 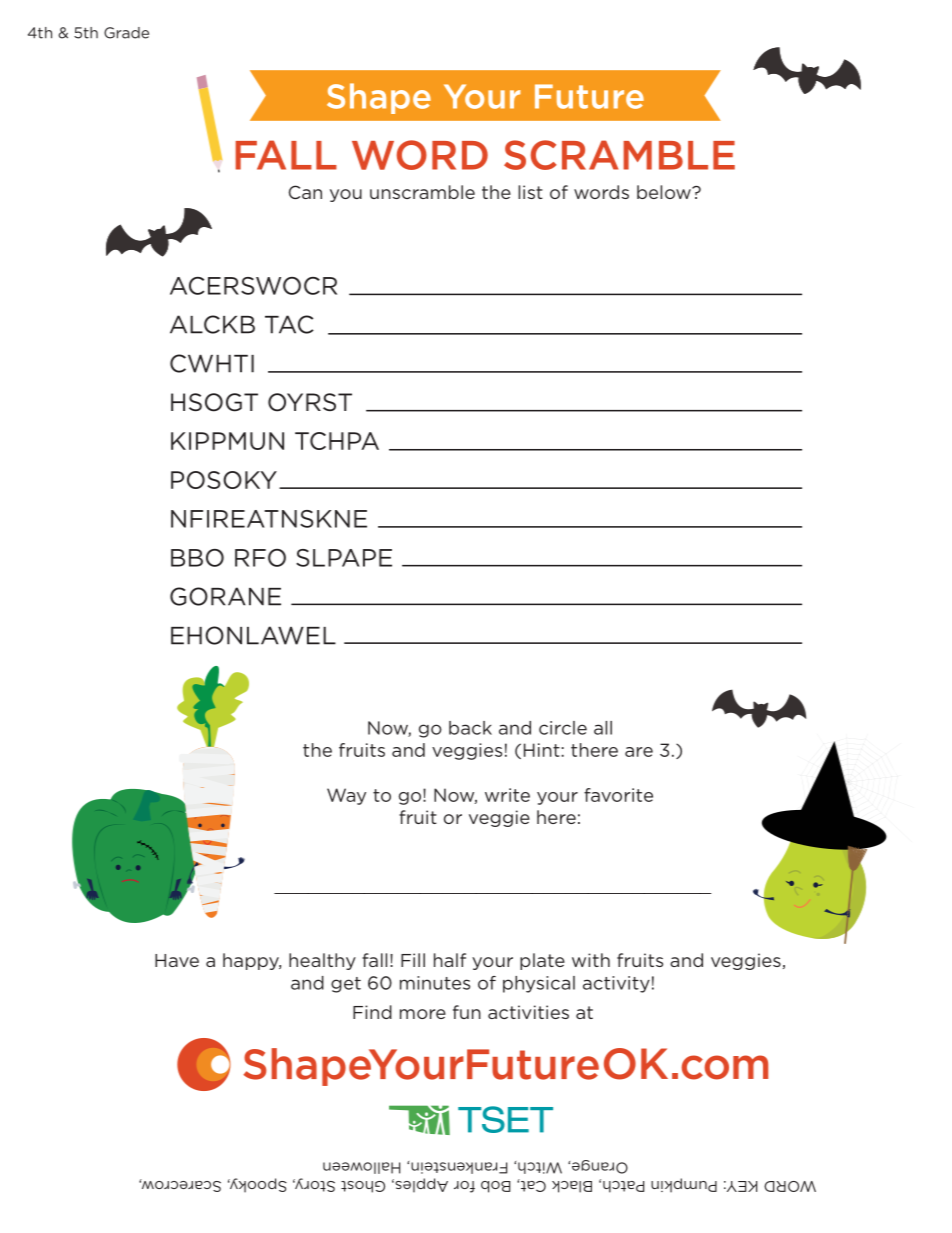 What do you see at coordinates (126, 33) in the screenshot?
I see `Grade` at bounding box center [126, 33].
